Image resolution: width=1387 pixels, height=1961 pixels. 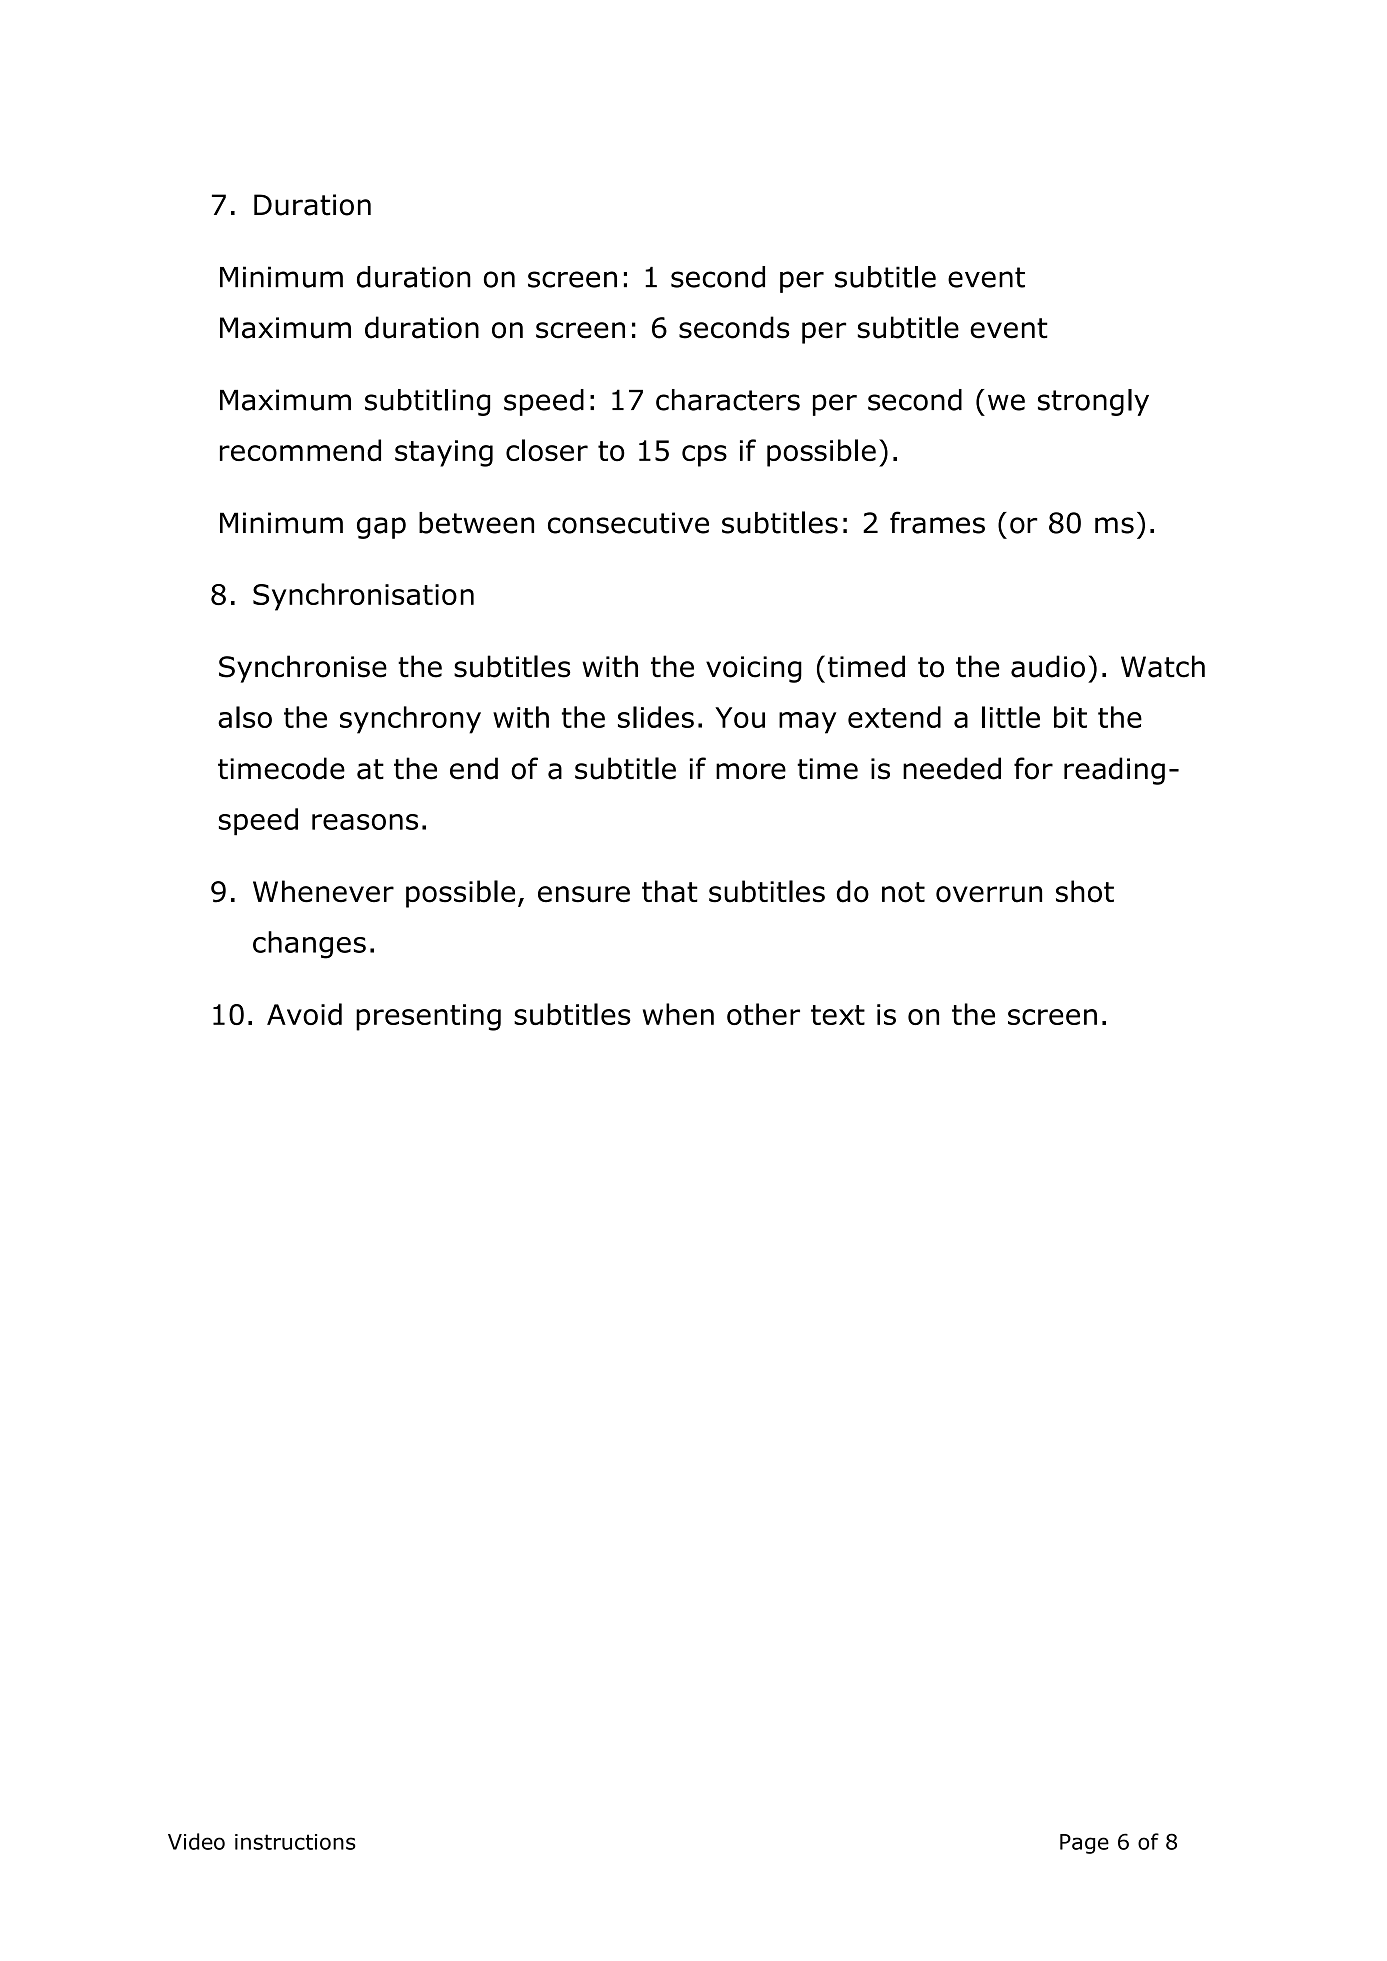 I want to click on instructions, so click(x=295, y=1842).
